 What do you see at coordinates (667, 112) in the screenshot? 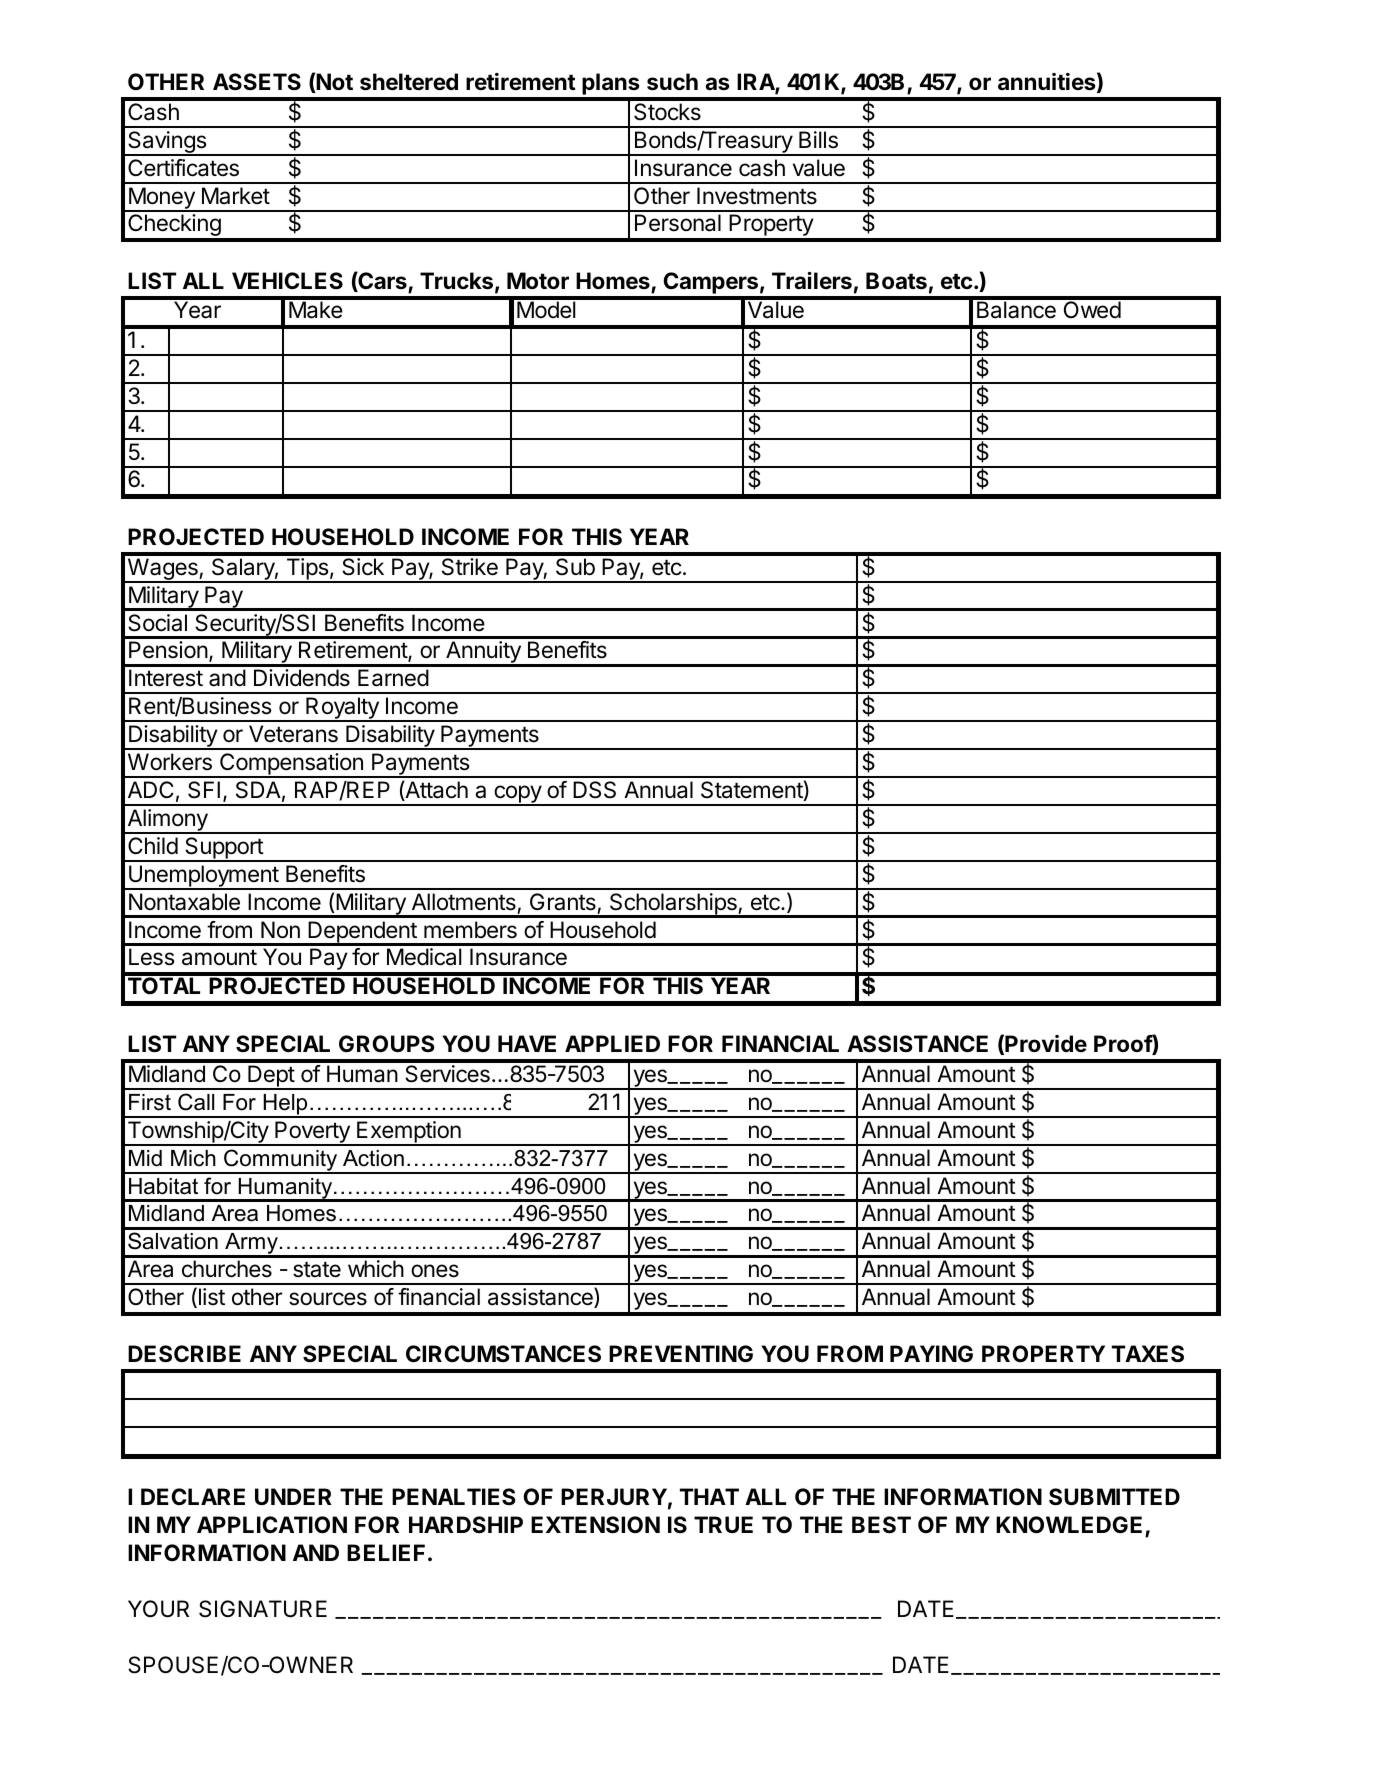
I see `Stocks` at bounding box center [667, 112].
